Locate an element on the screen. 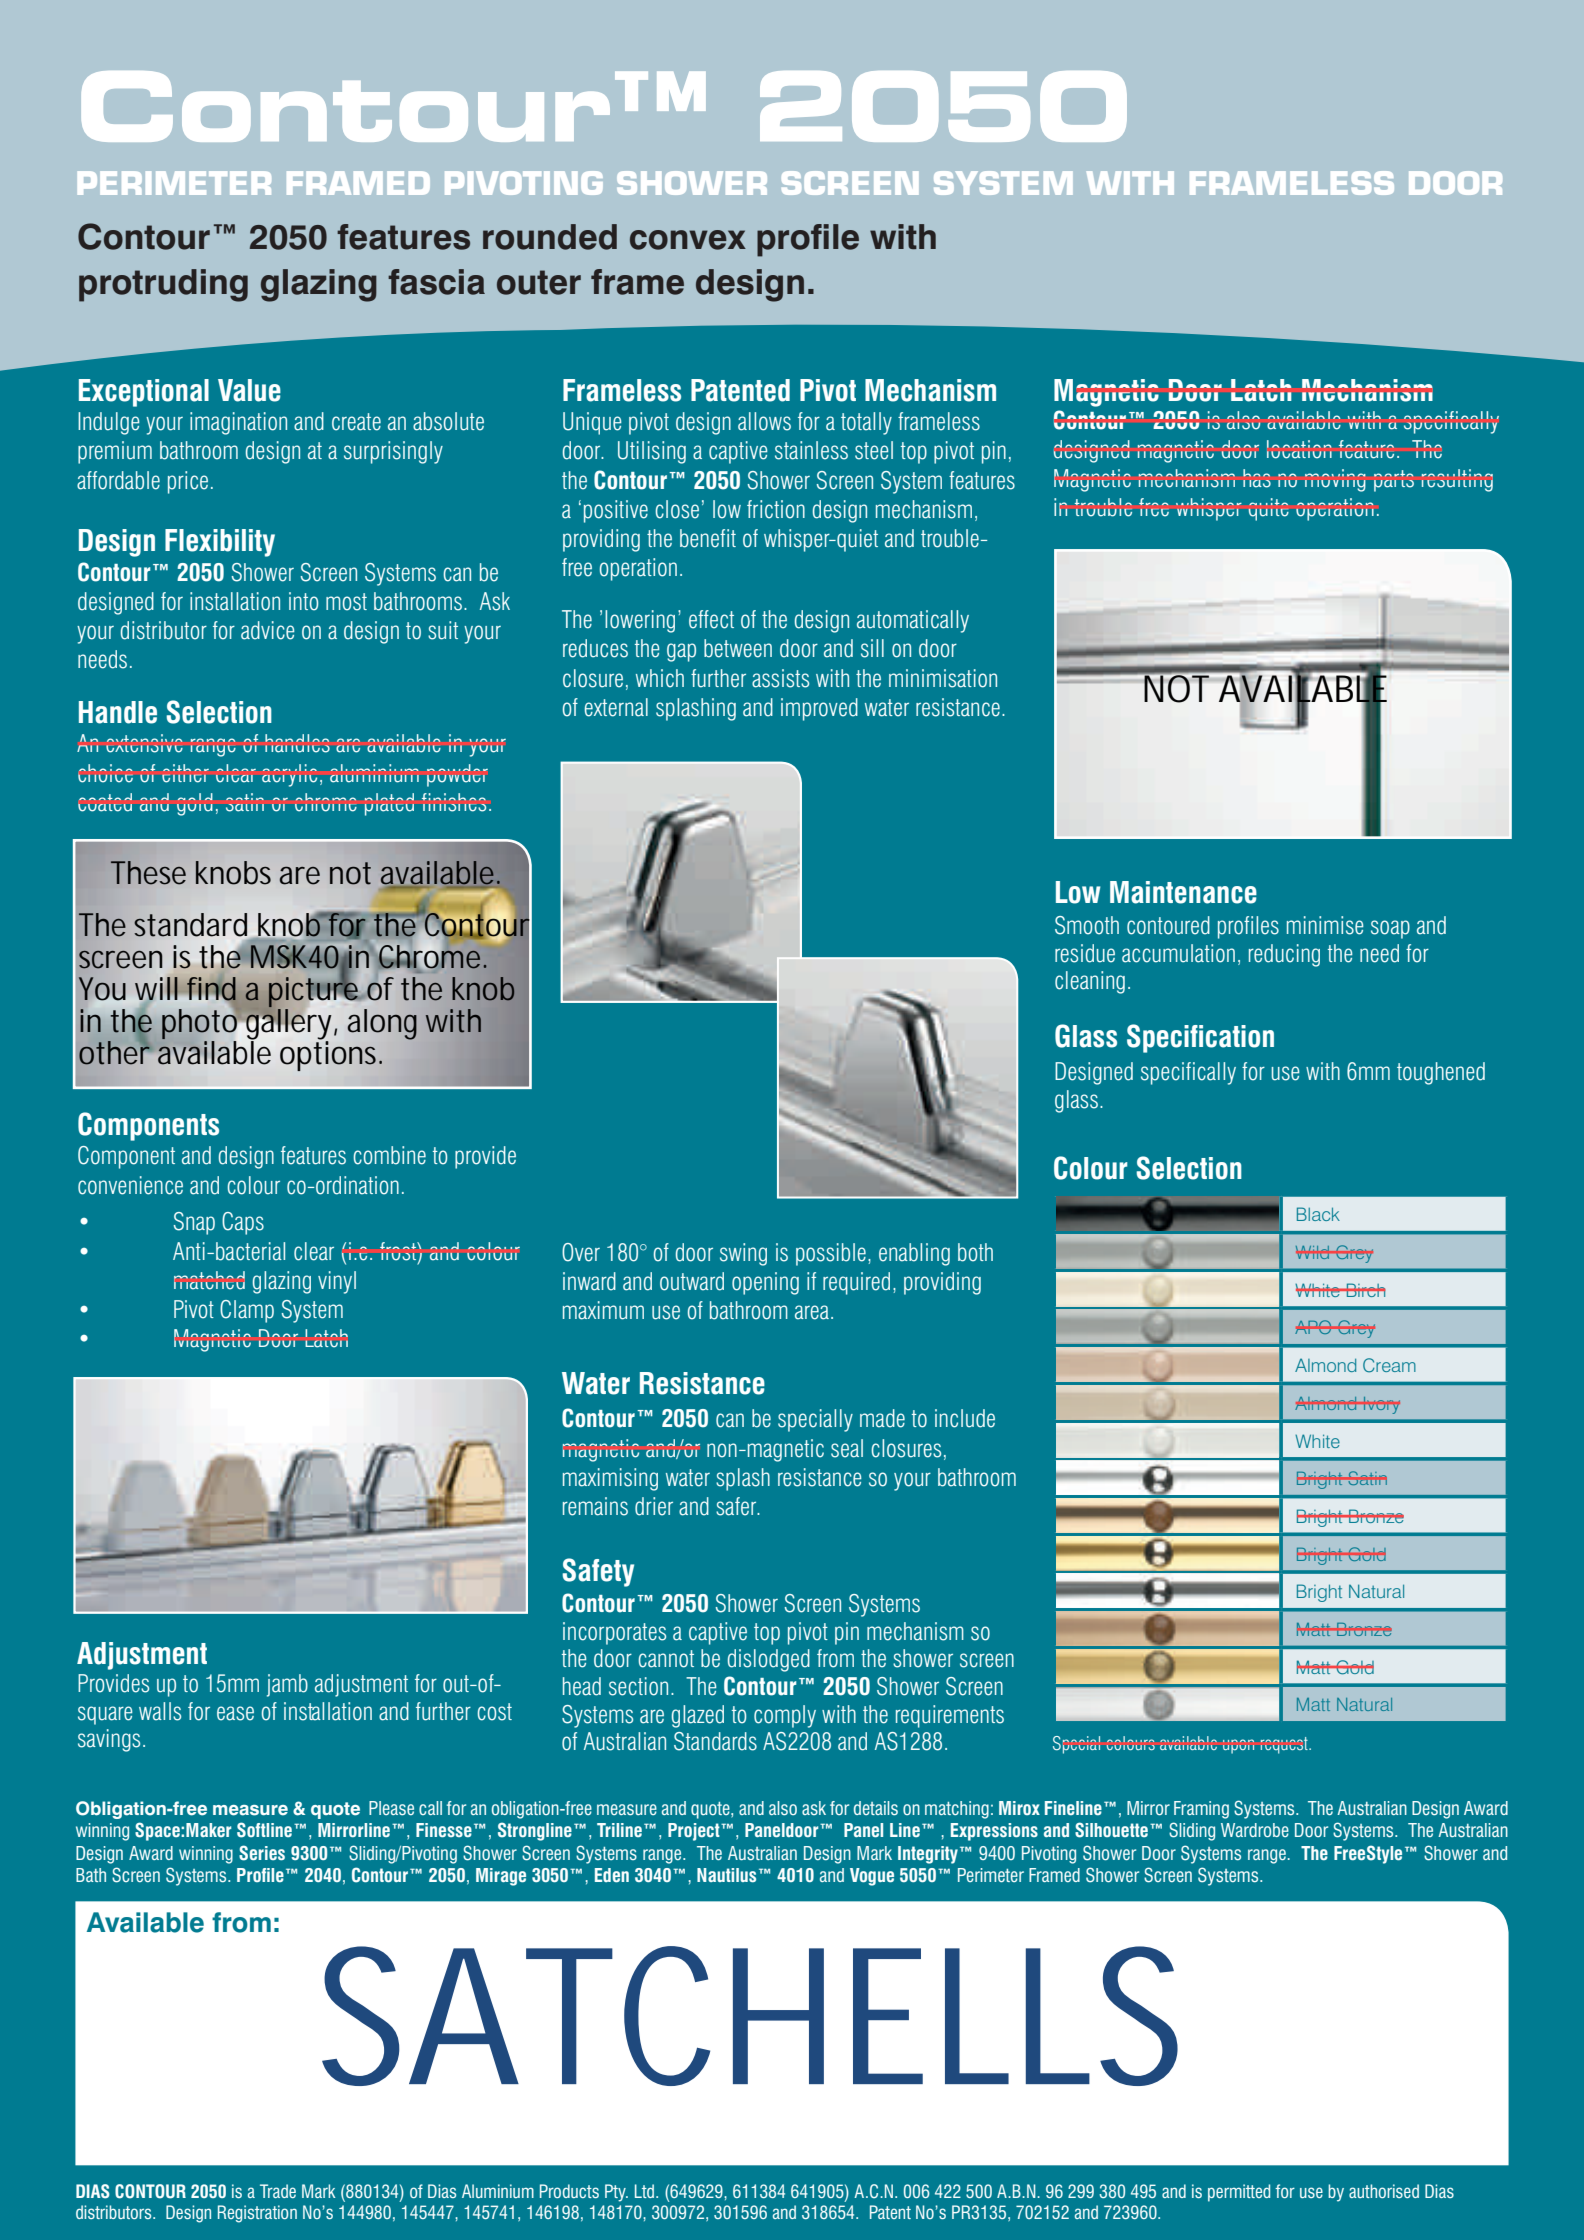 This screenshot has height=2240, width=1584. location is located at coordinates (1299, 449).
